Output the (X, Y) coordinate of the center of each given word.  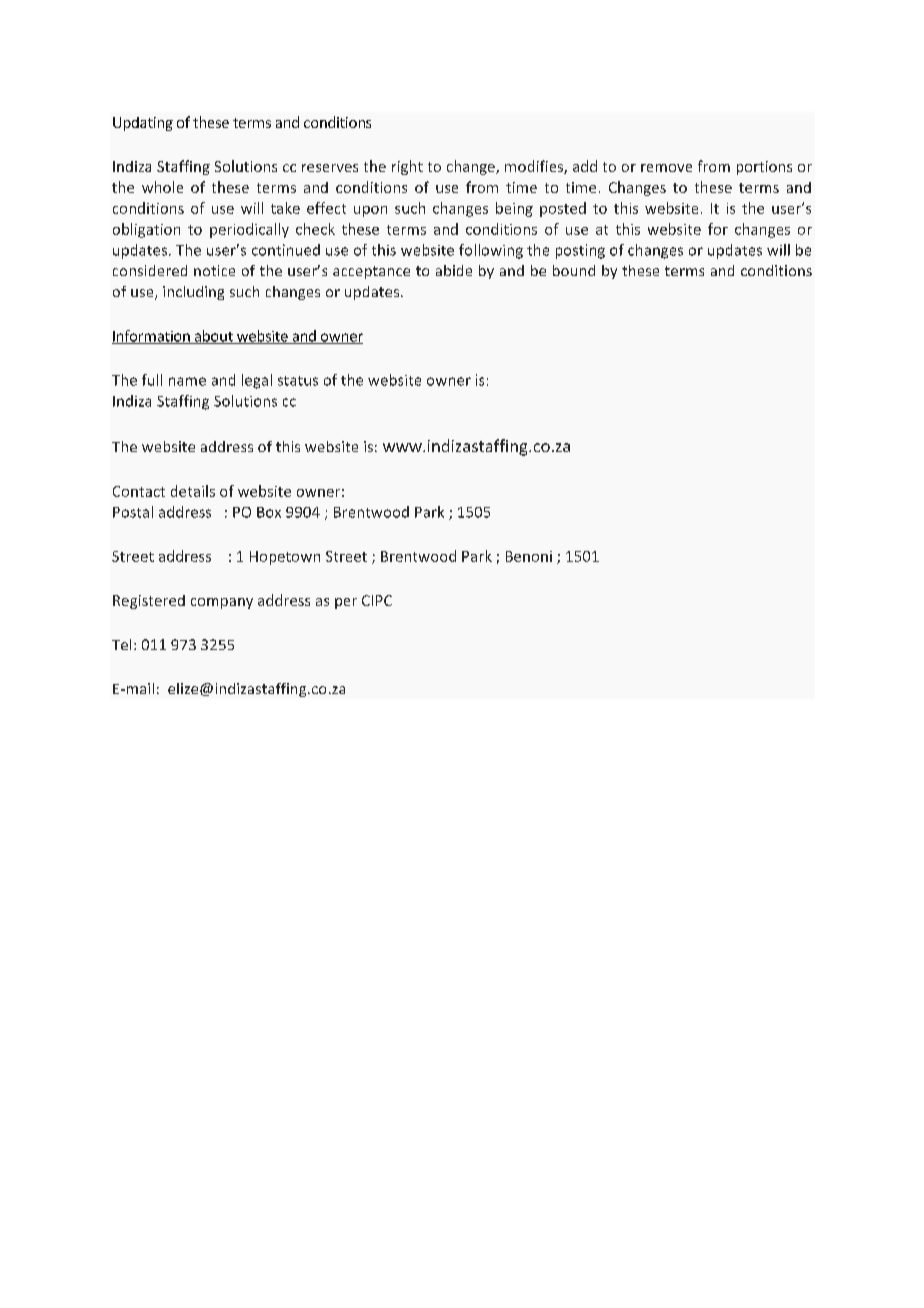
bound (574, 270)
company (222, 603)
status (298, 381)
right (407, 167)
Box (269, 512)
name (187, 381)
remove (666, 168)
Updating (143, 124)
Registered (149, 602)
